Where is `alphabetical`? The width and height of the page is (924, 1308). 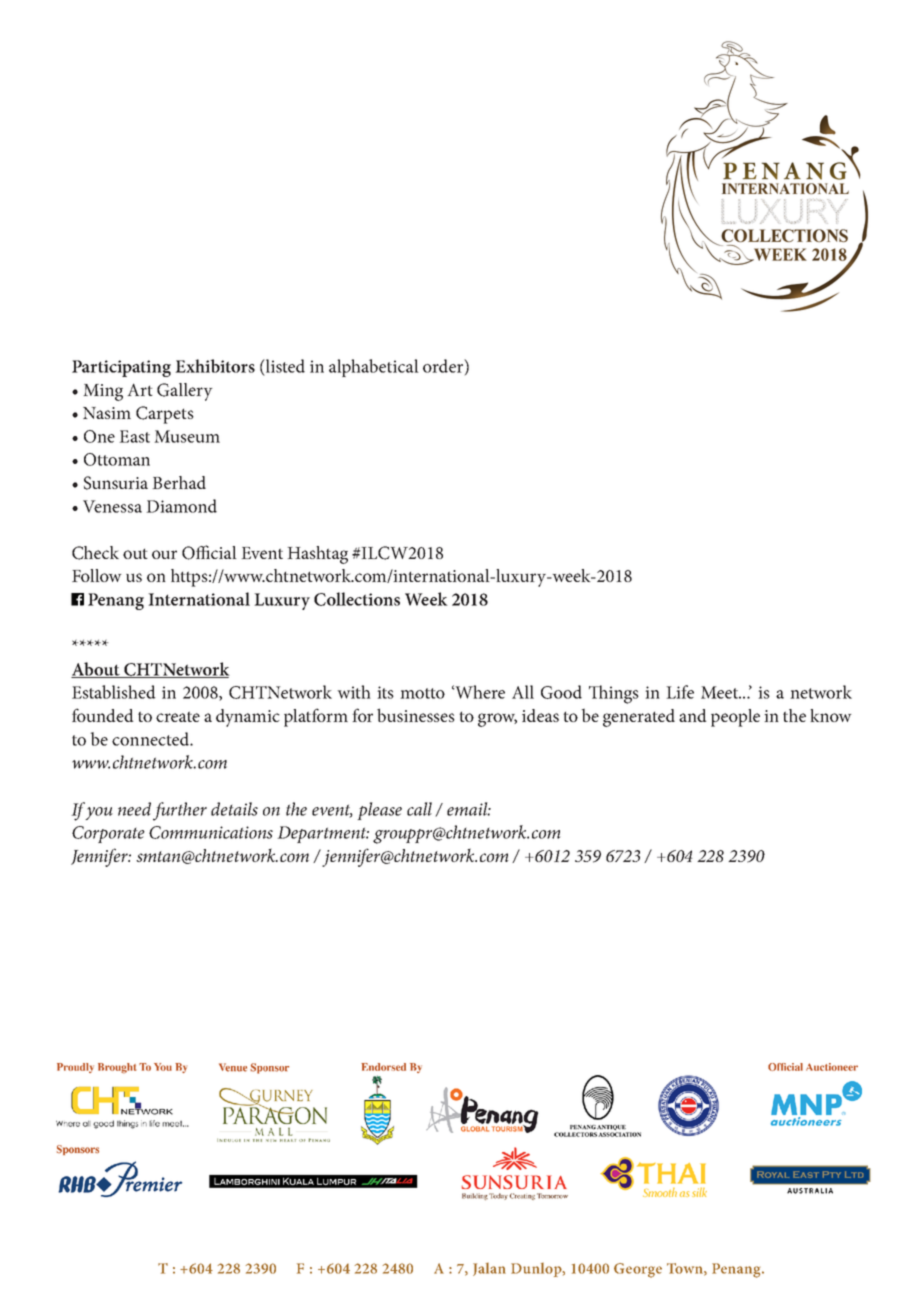
alphabetical is located at coordinates (374, 368).
